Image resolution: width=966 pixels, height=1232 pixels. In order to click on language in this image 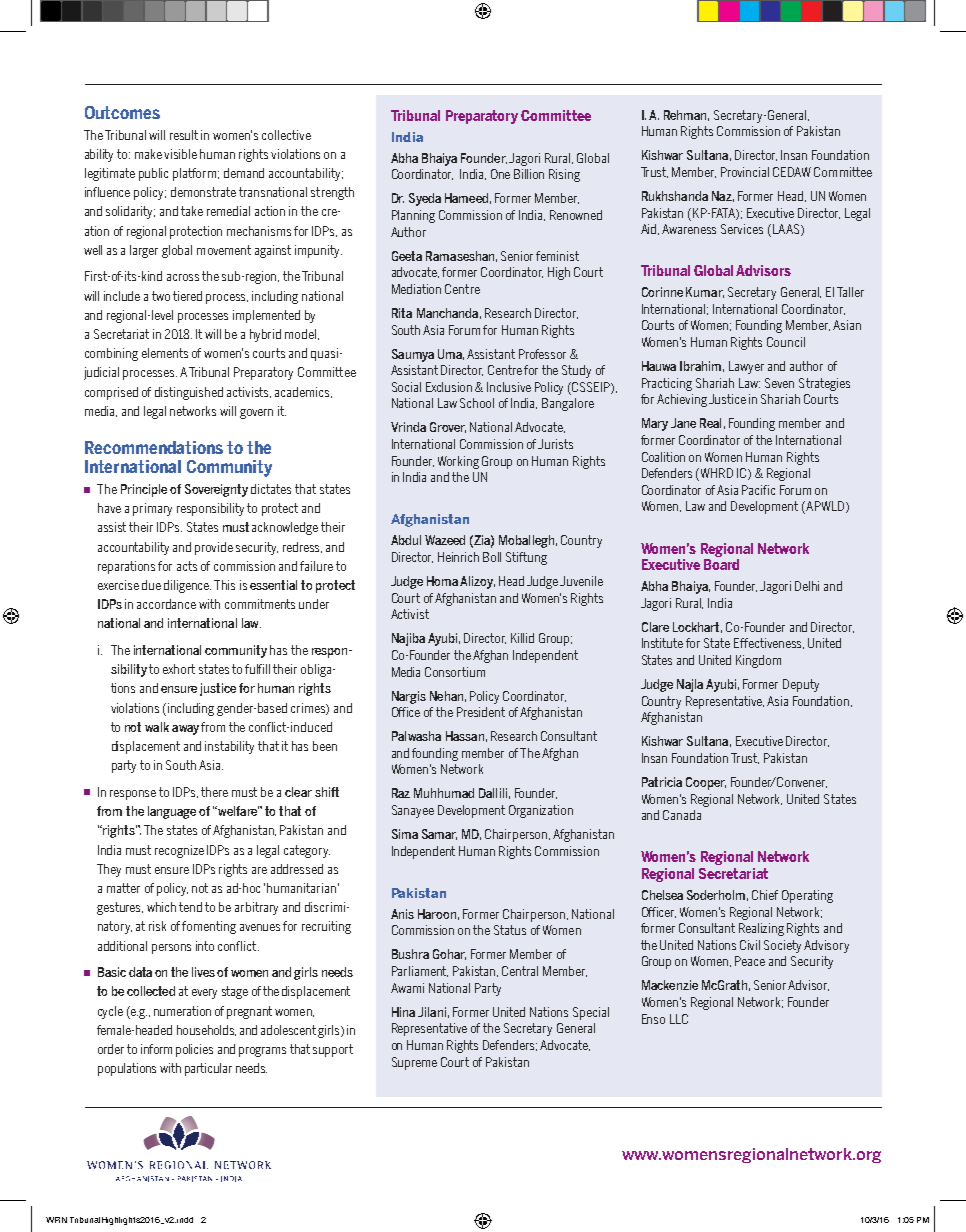, I will do `click(172, 812)`.
